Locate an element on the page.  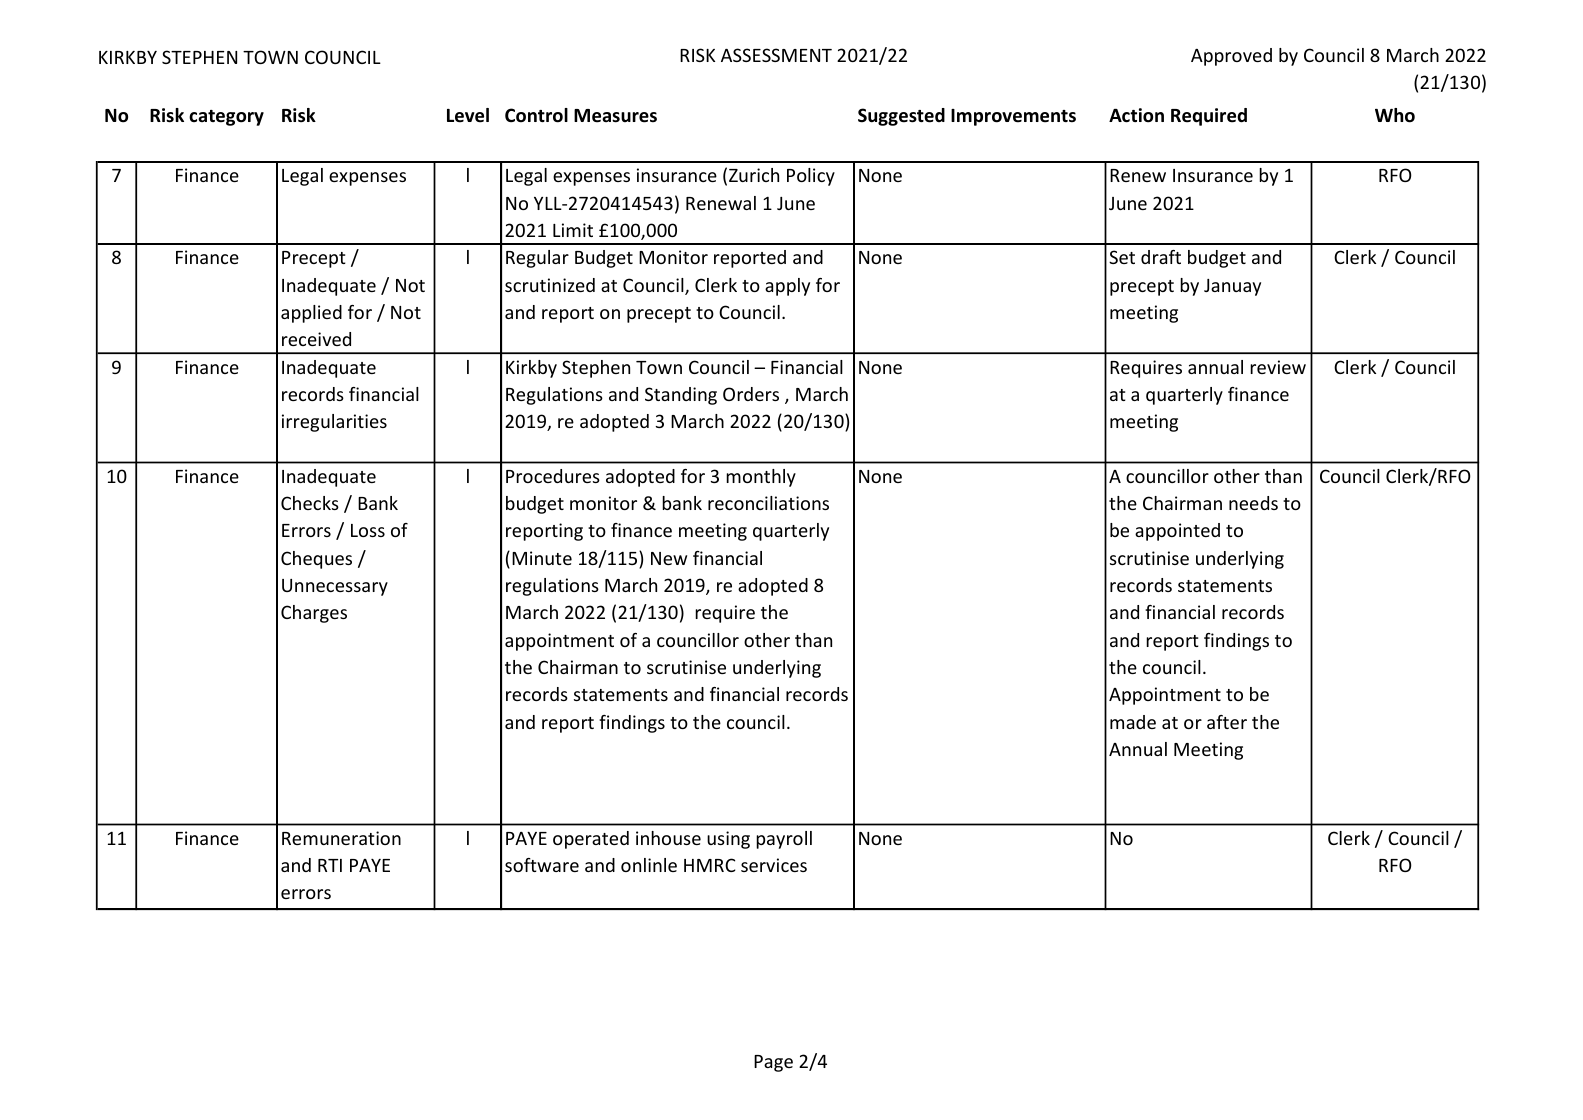
monthly is located at coordinates (761, 478).
